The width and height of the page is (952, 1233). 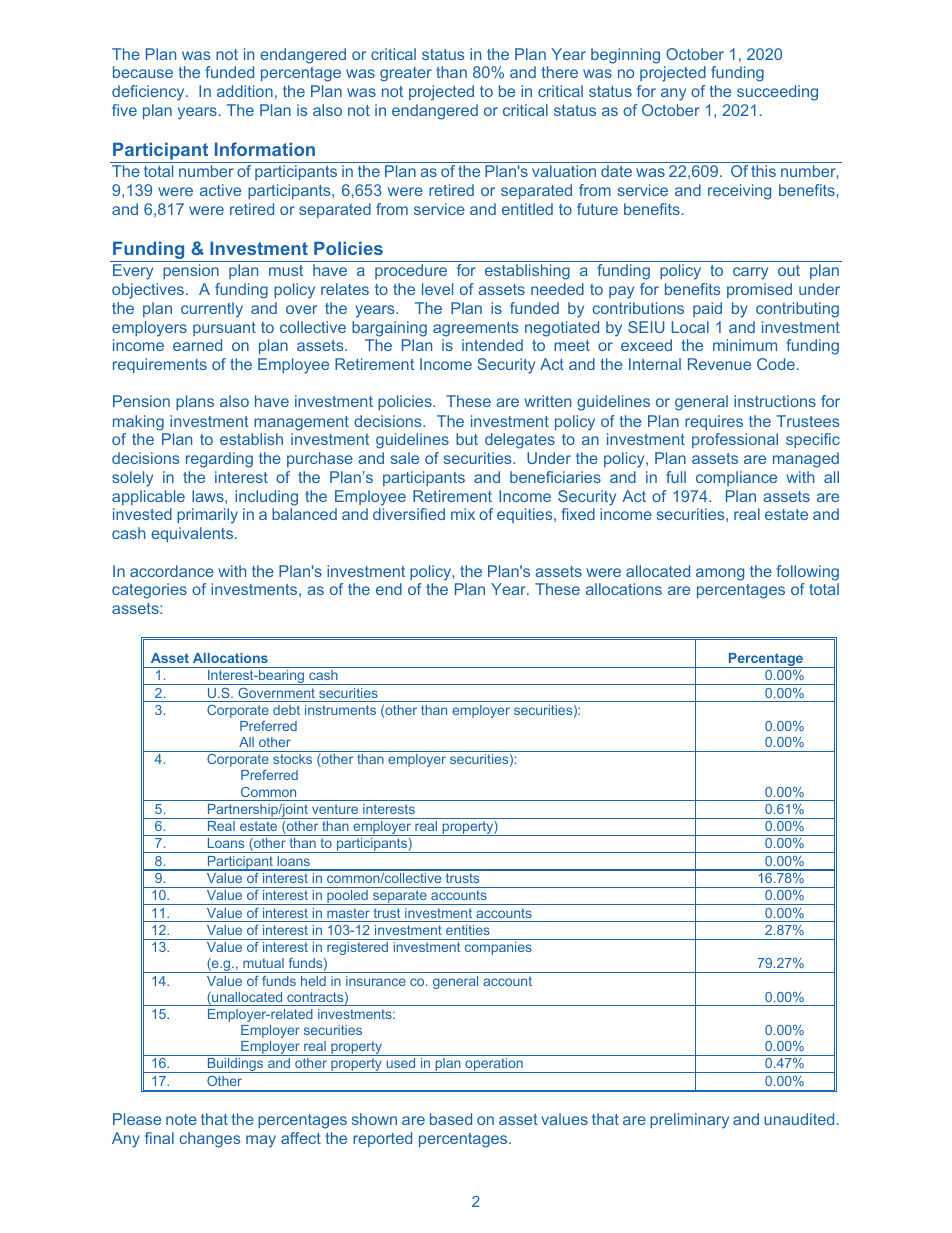 I want to click on addition, so click(x=245, y=91).
